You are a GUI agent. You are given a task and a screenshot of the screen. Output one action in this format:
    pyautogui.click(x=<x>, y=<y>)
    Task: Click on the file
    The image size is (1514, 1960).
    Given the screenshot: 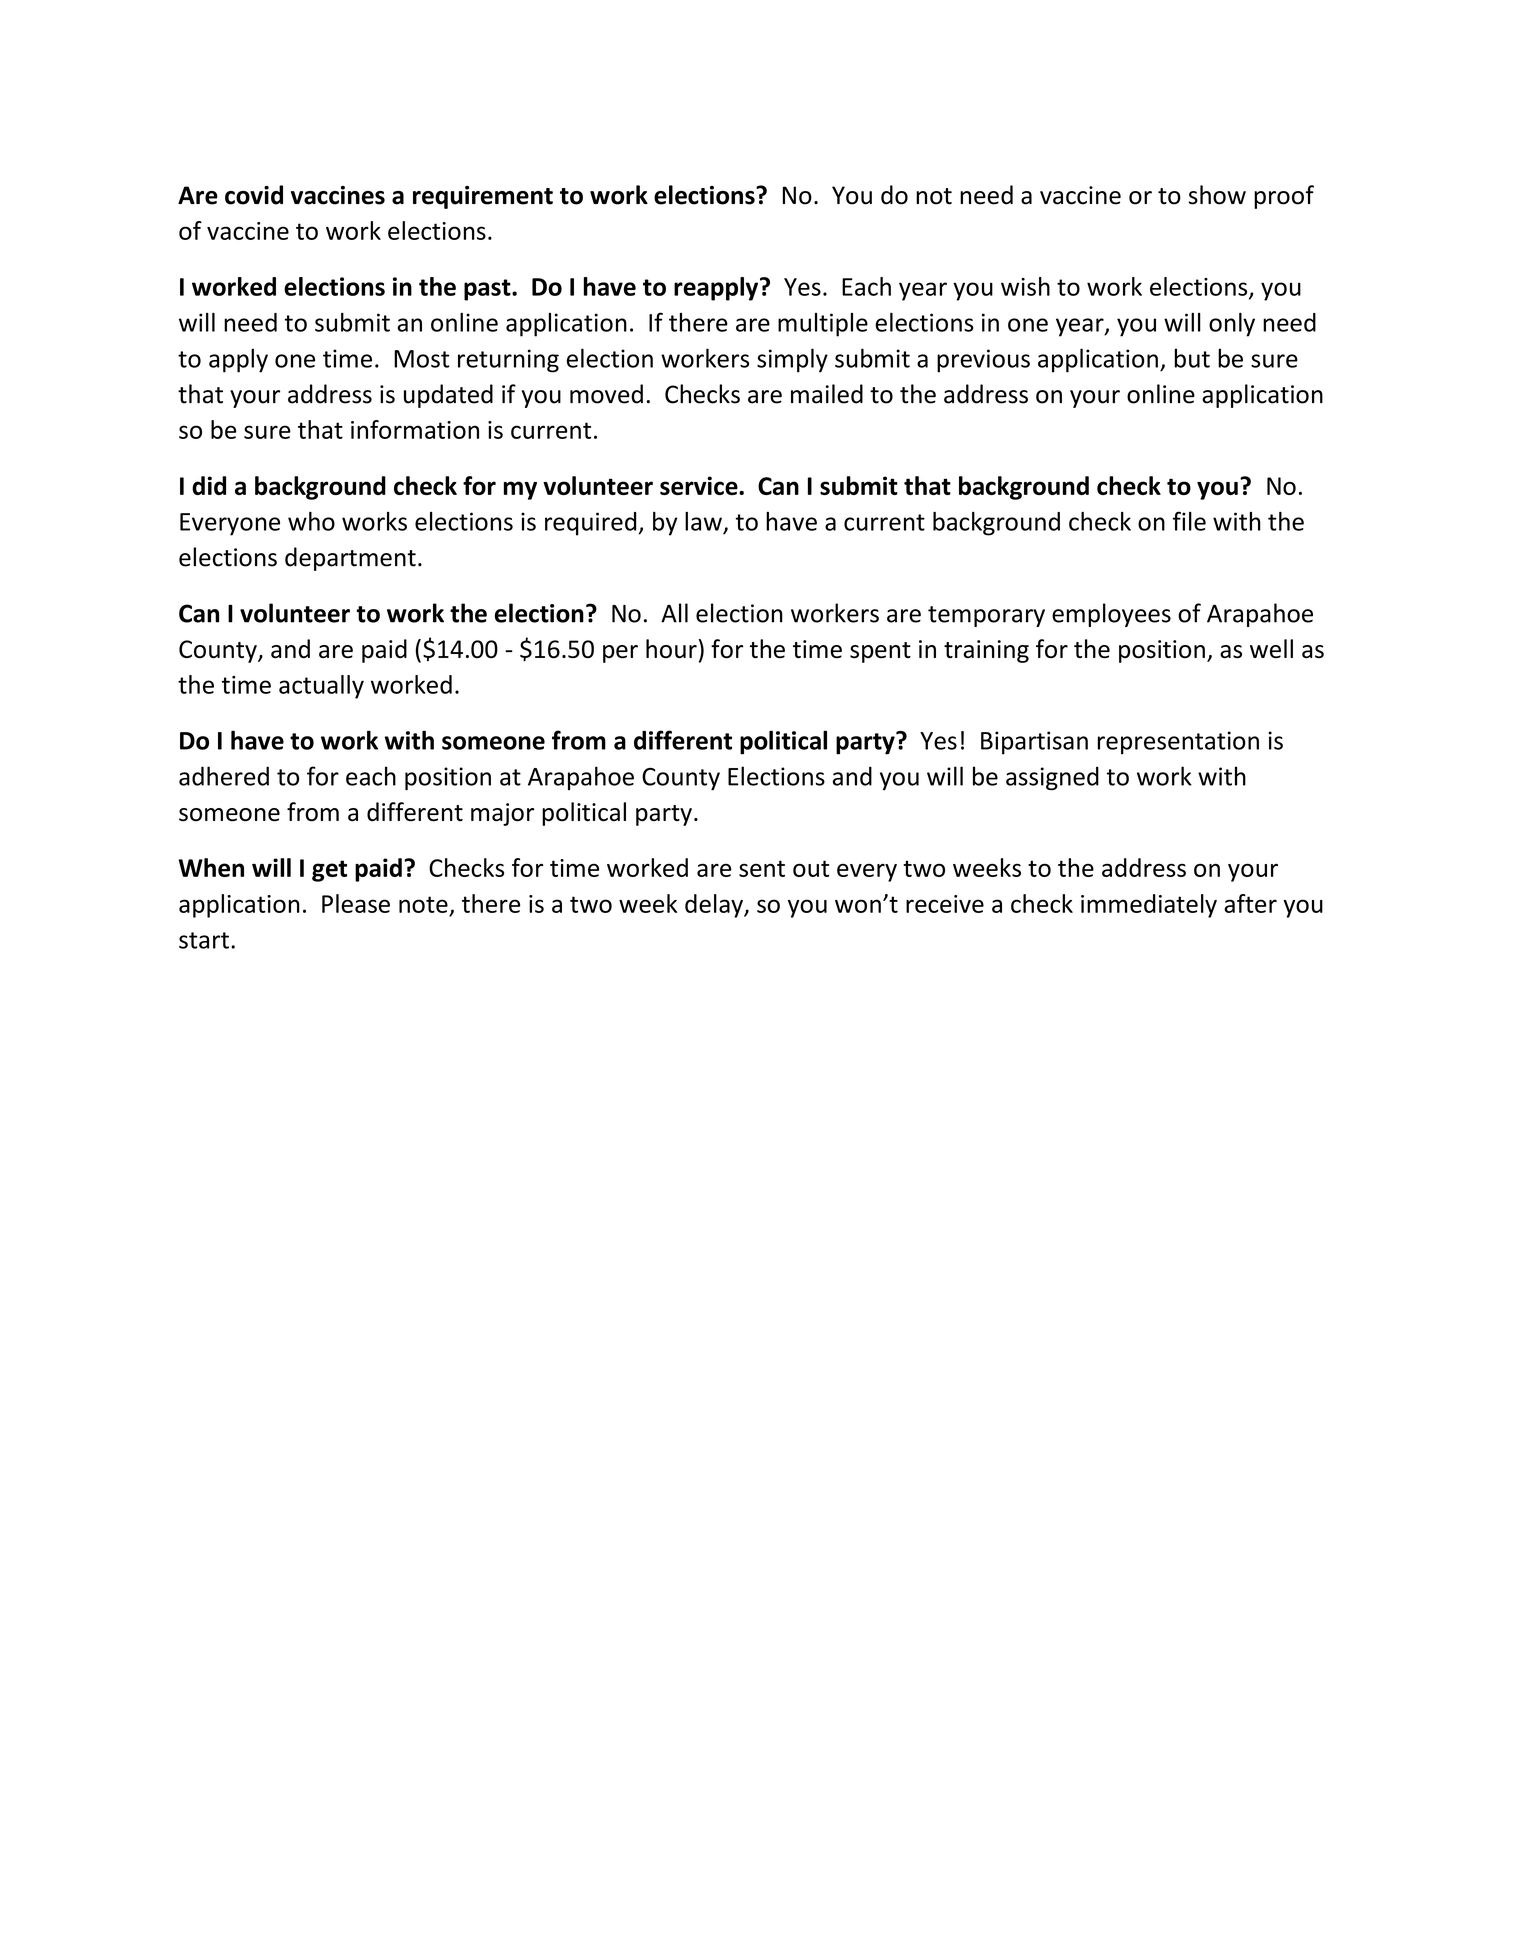 What is the action you would take?
    pyautogui.click(x=1189, y=521)
